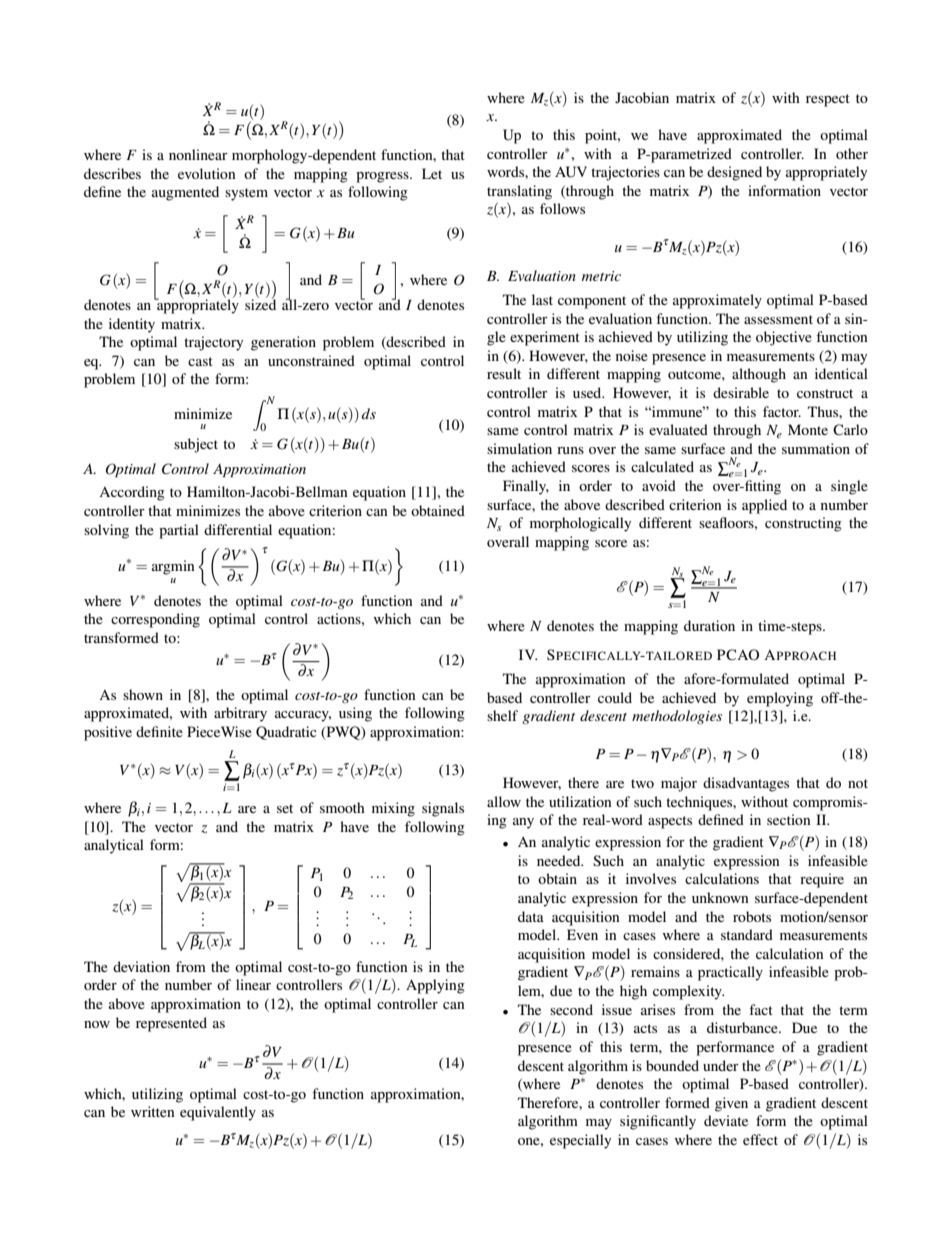  I want to click on evolution, so click(207, 173).
